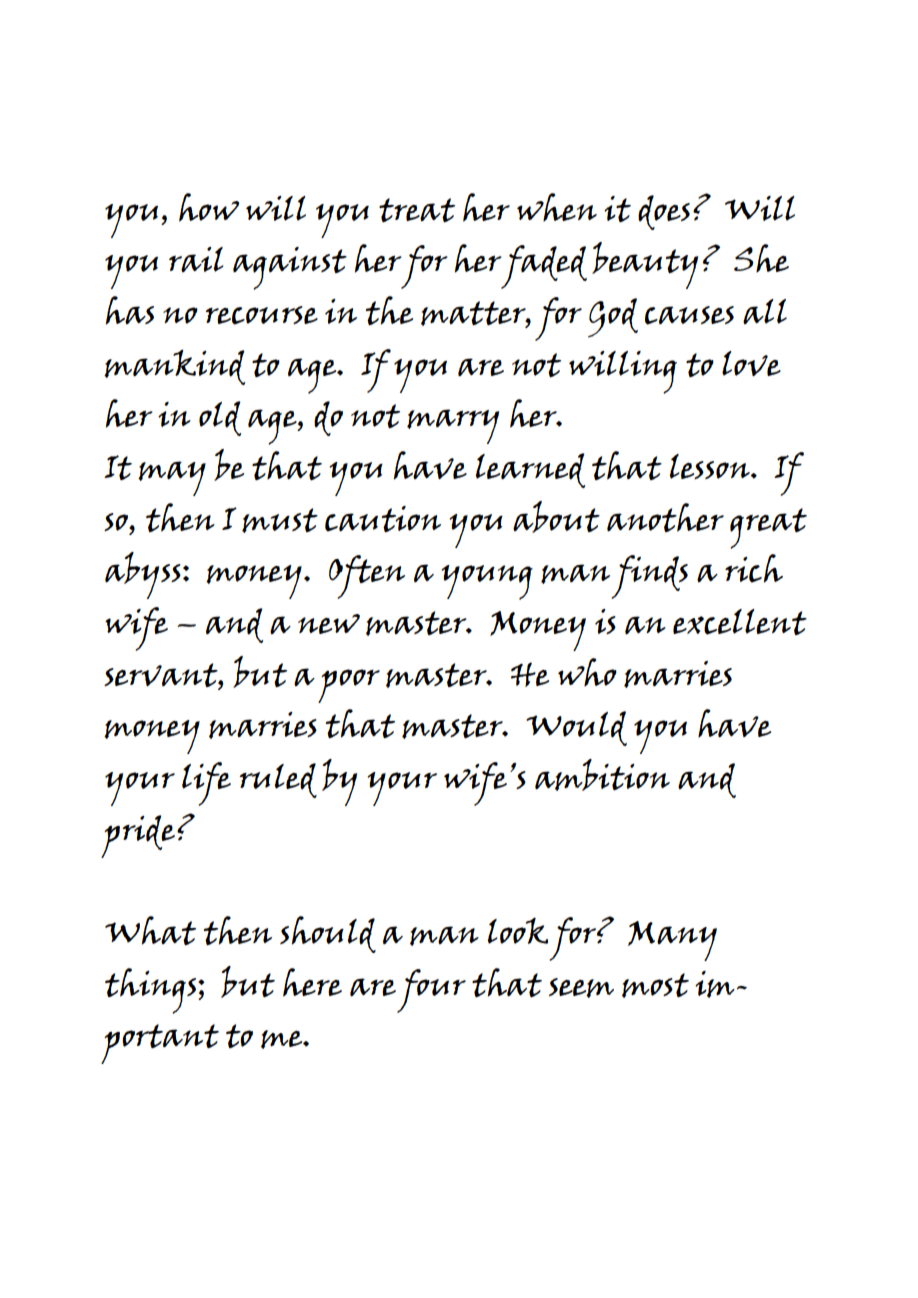 The height and width of the screenshot is (1298, 918). I want to click on Would, so click(576, 728).
